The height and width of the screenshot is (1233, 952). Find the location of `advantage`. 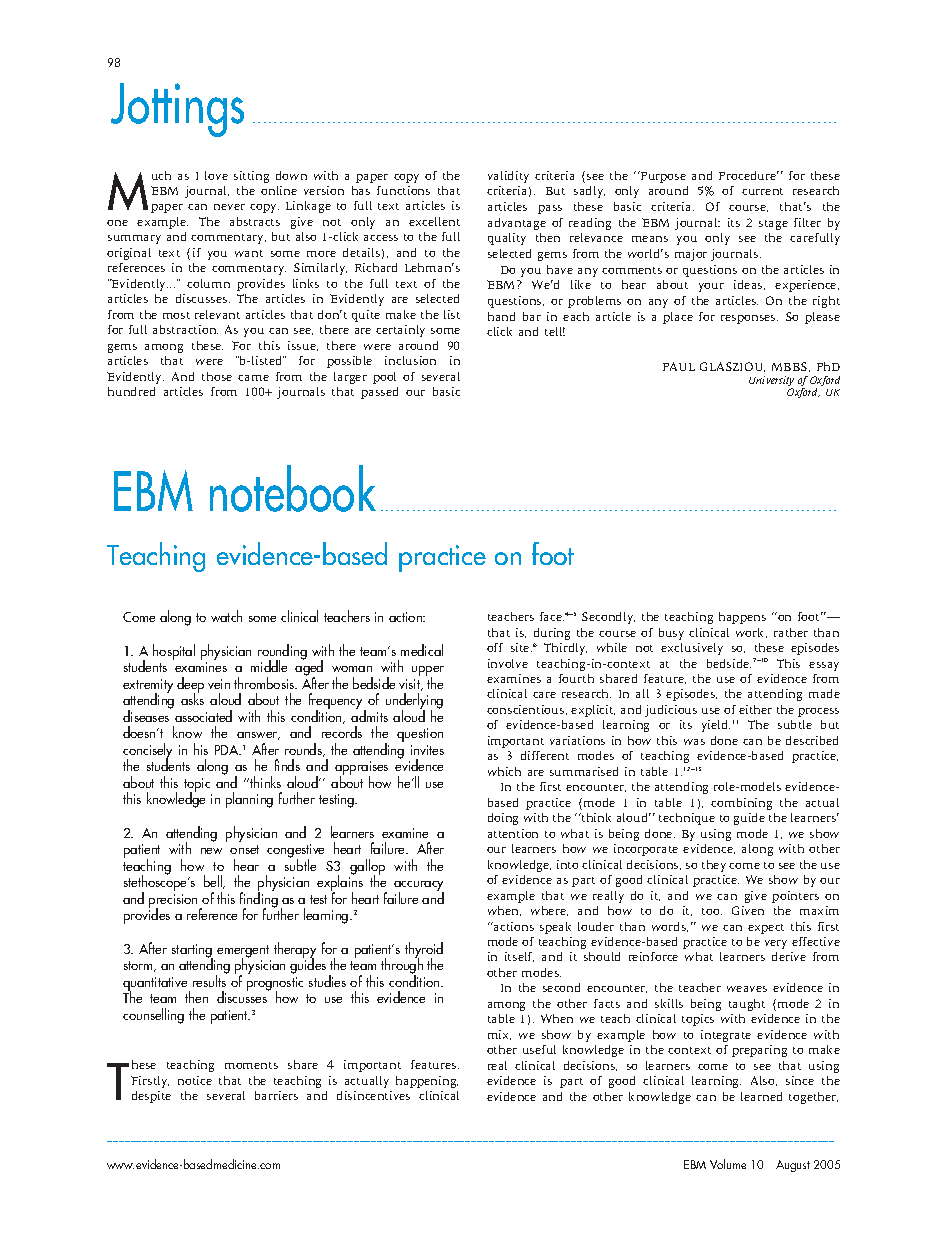

advantage is located at coordinates (517, 224).
